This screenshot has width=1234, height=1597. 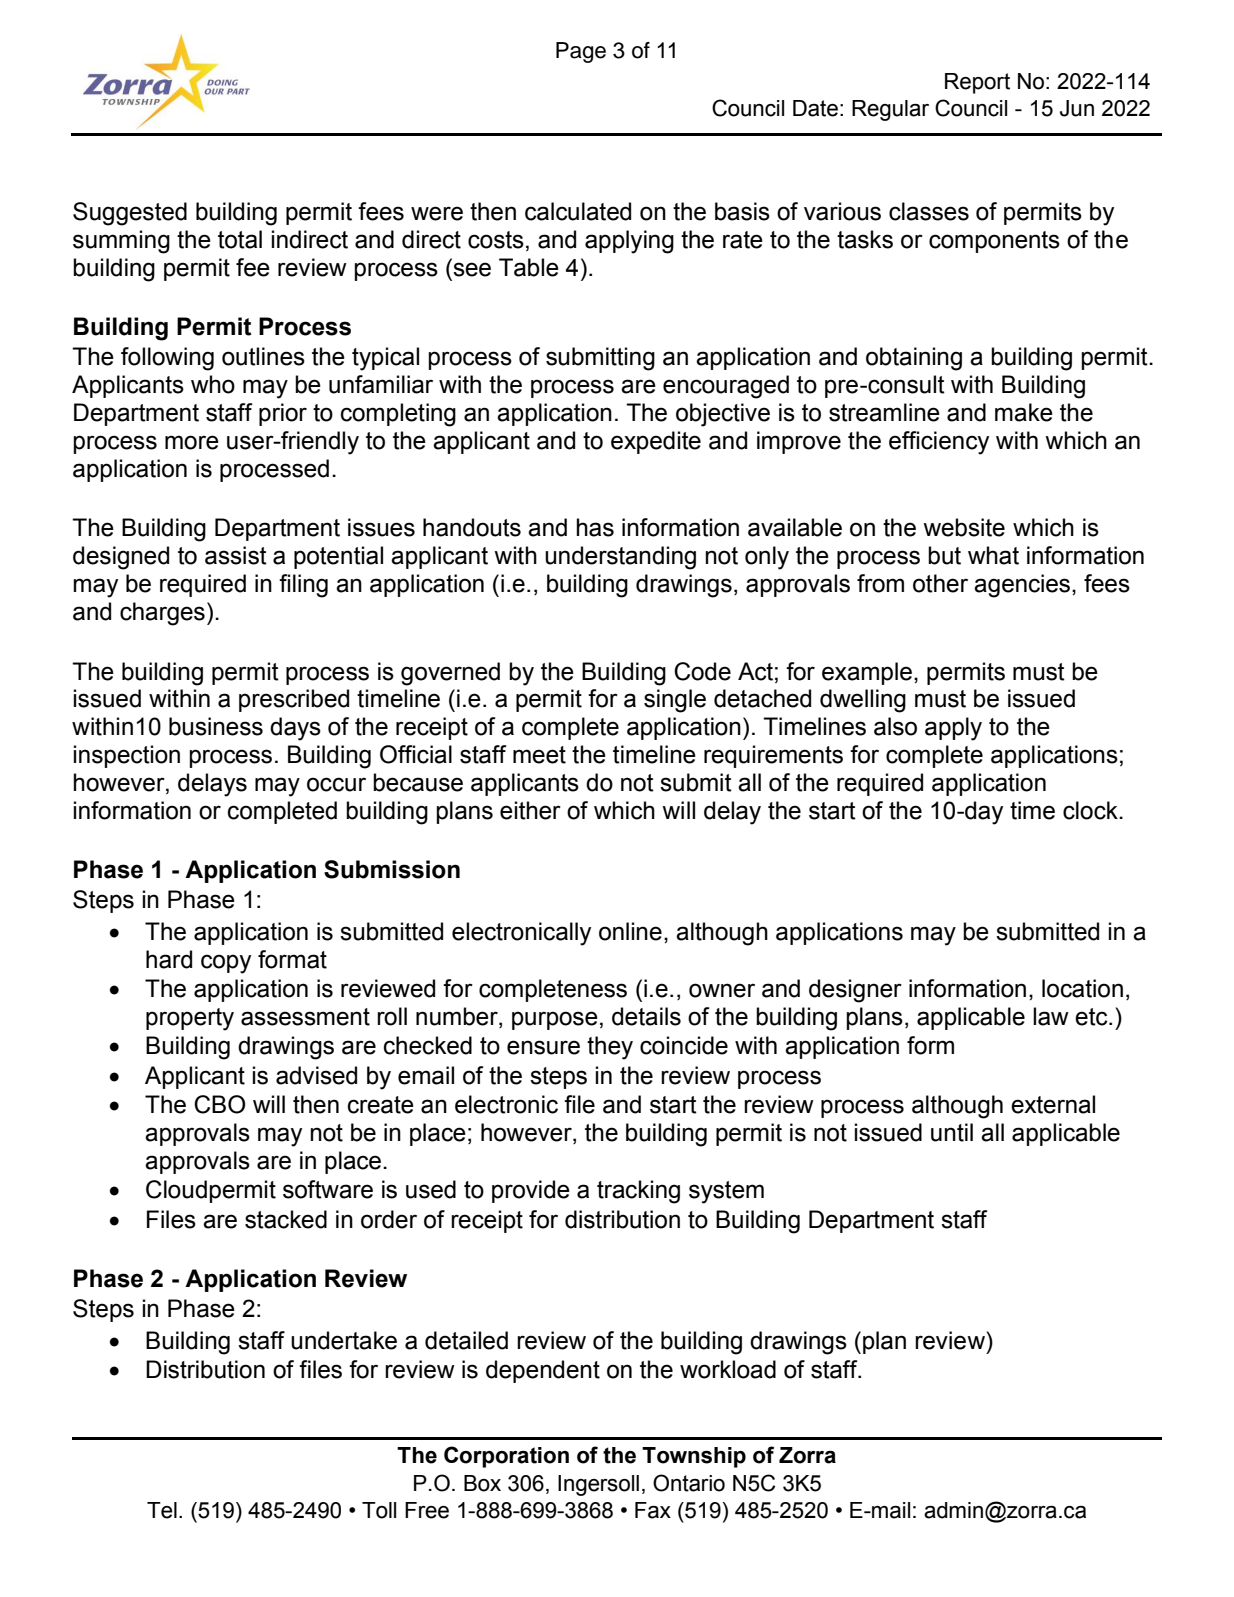 I want to click on law, so click(x=1051, y=1016).
